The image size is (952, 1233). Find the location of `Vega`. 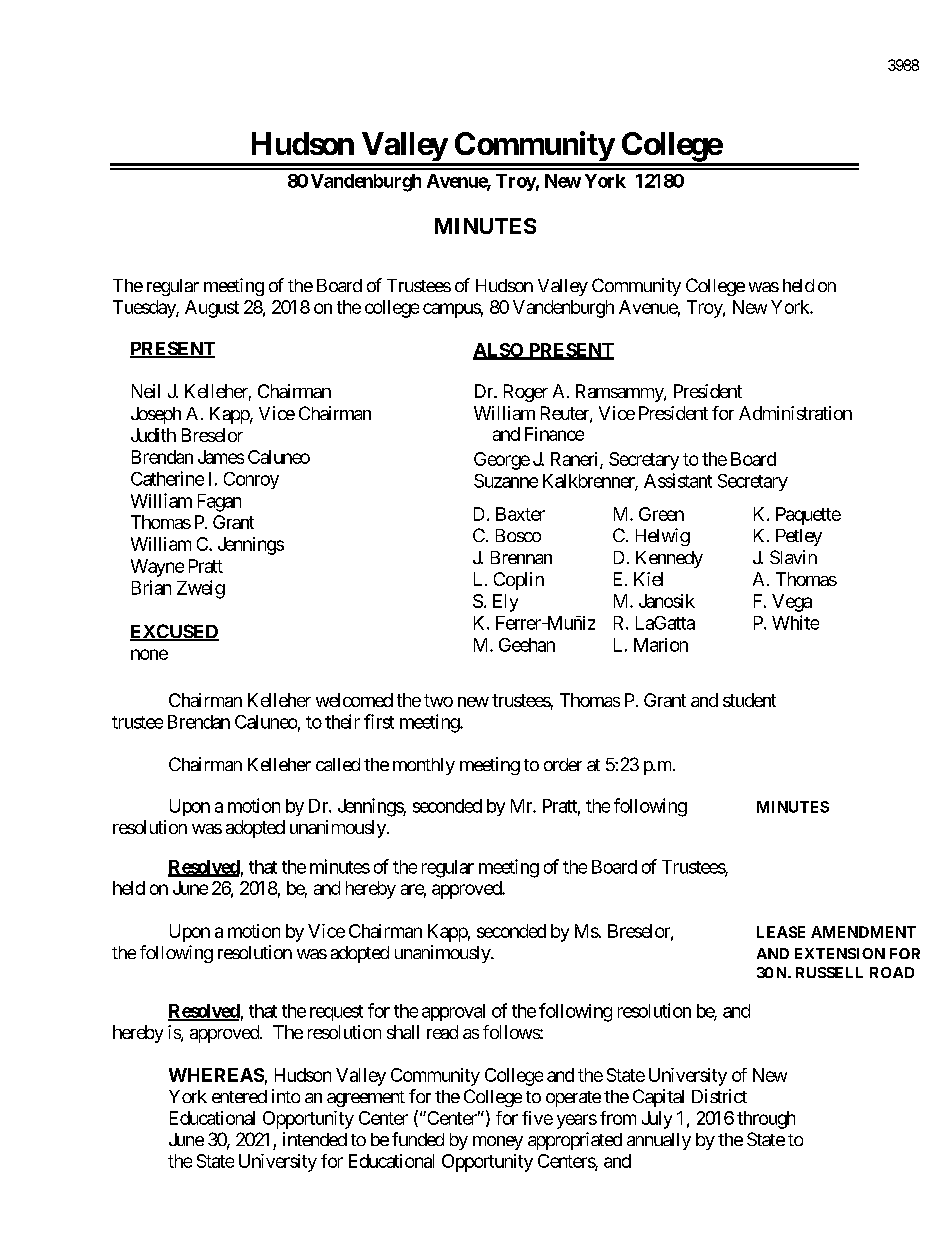

Vega is located at coordinates (792, 603).
